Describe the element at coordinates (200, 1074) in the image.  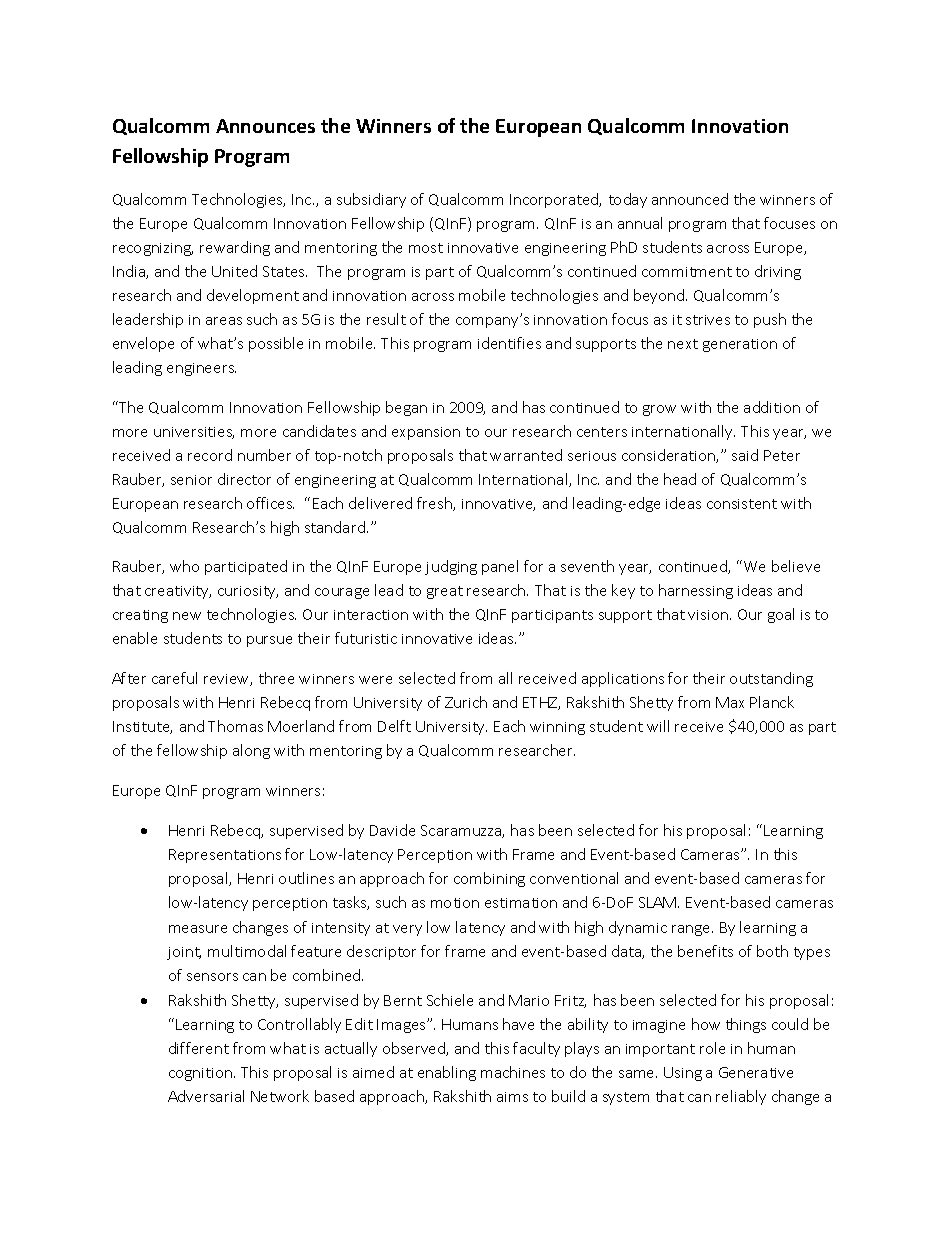
I see `cognition` at that location.
